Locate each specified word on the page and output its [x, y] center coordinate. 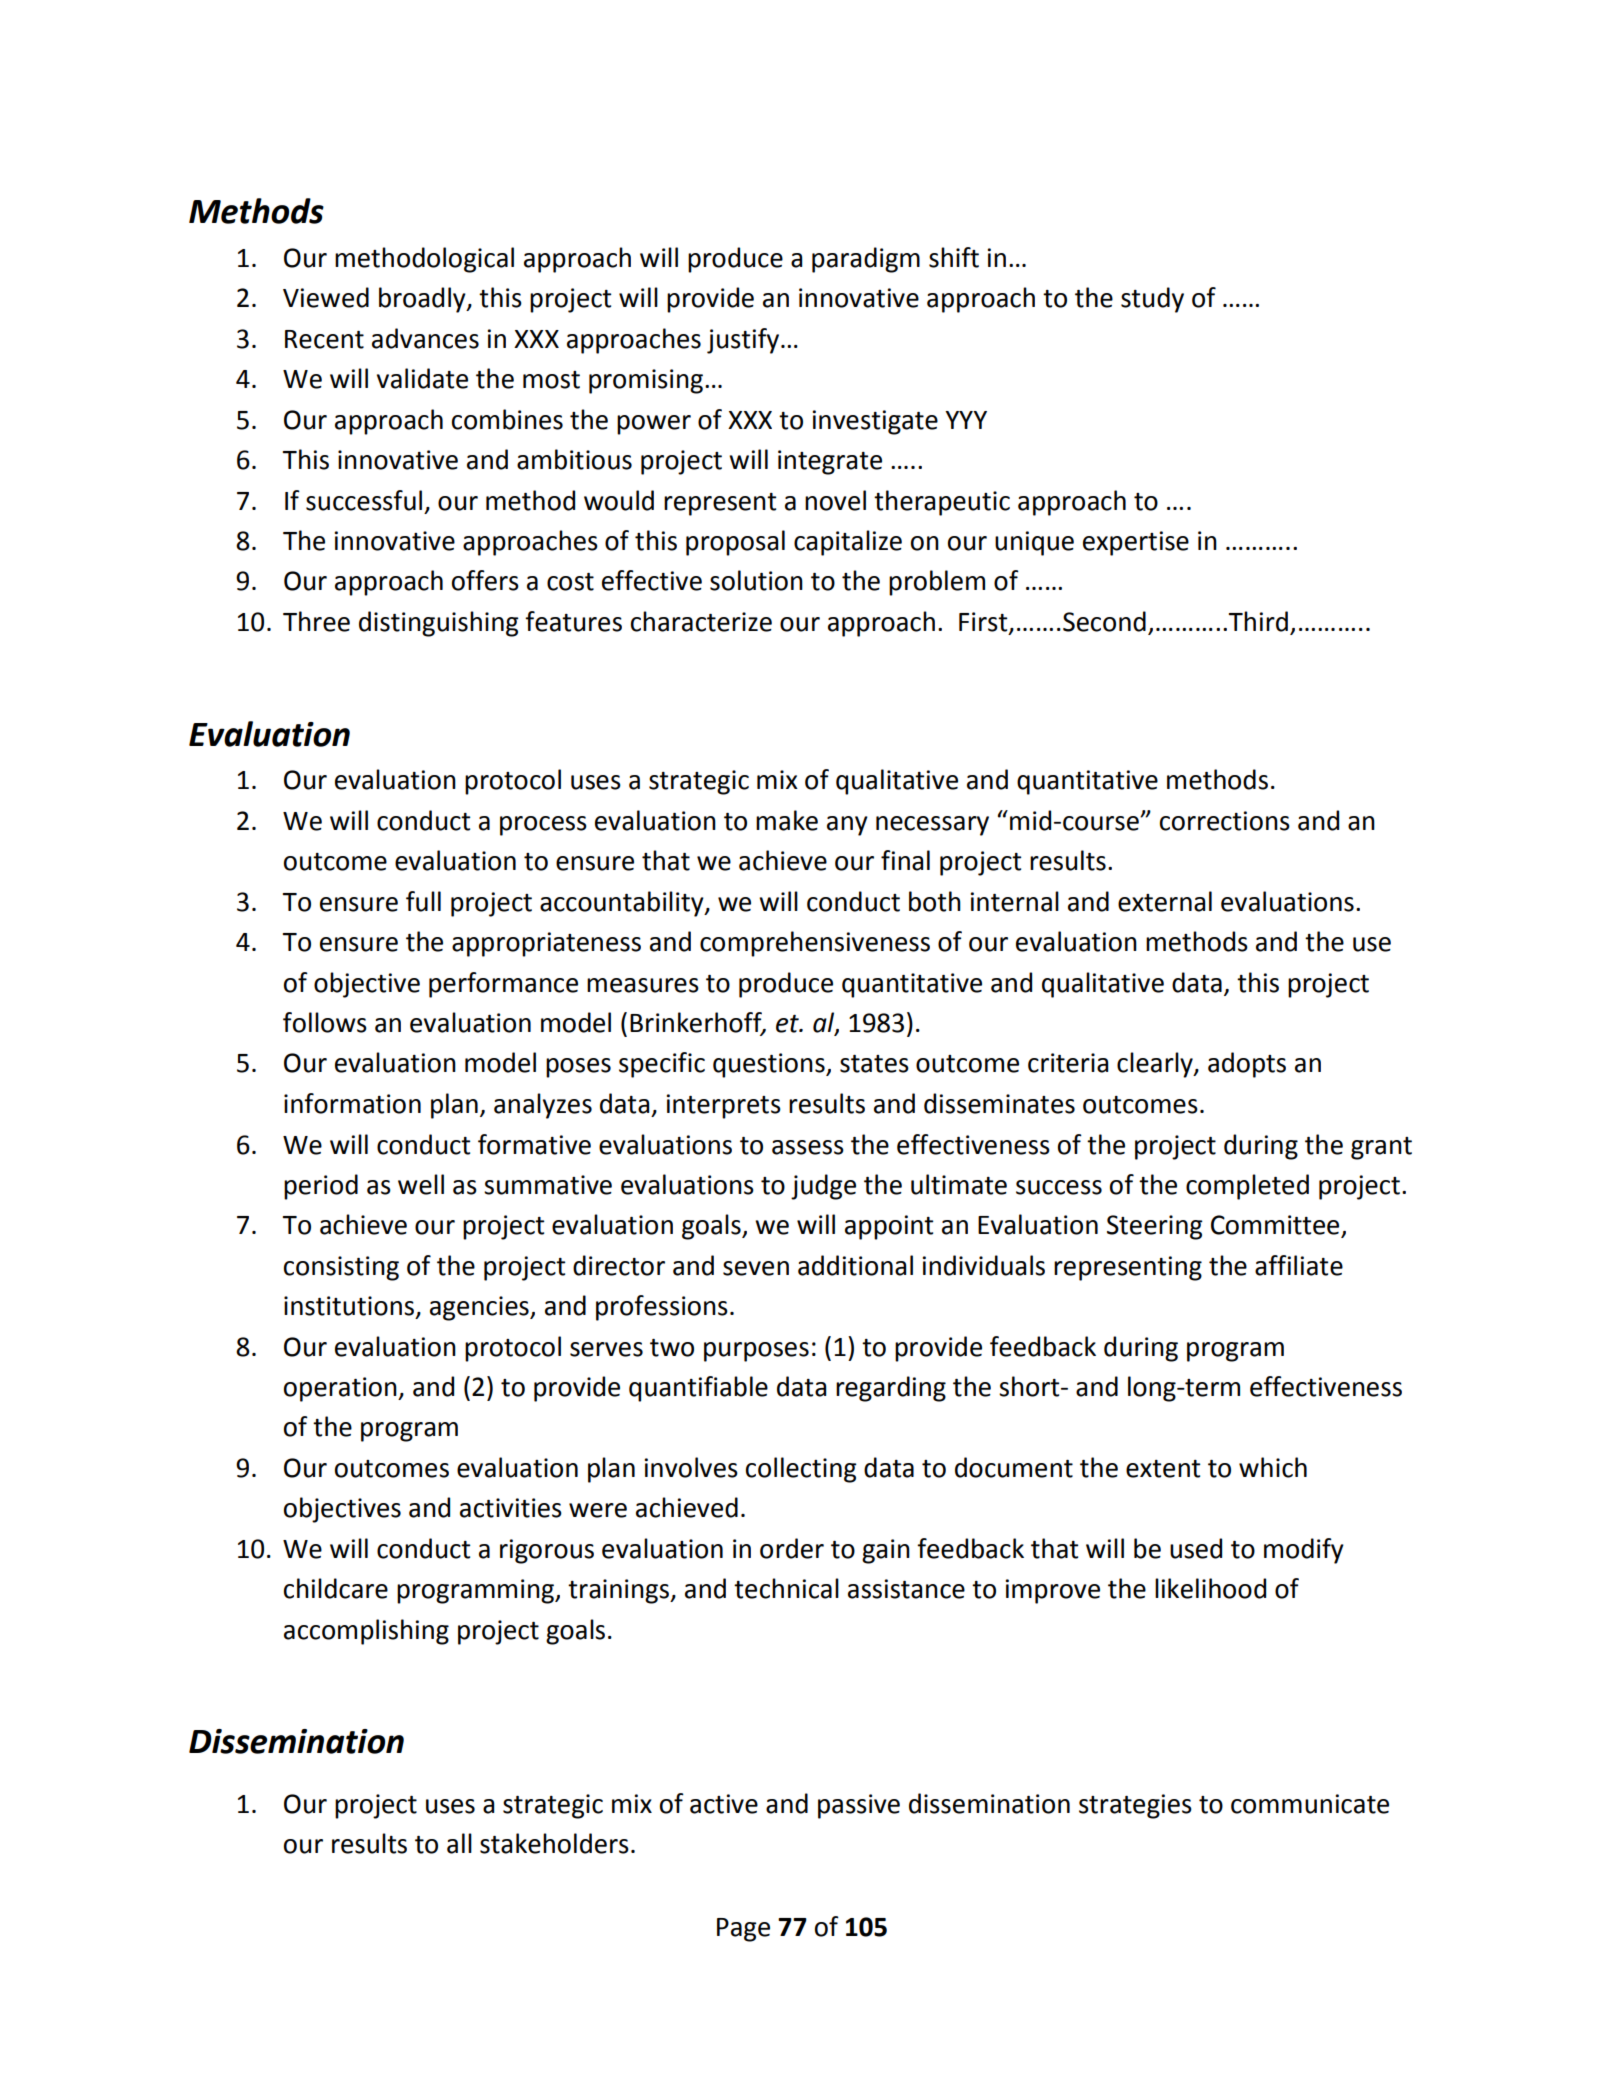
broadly [423, 300]
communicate [1310, 1804]
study [1152, 300]
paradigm [866, 260]
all [459, 1843]
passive [859, 1806]
